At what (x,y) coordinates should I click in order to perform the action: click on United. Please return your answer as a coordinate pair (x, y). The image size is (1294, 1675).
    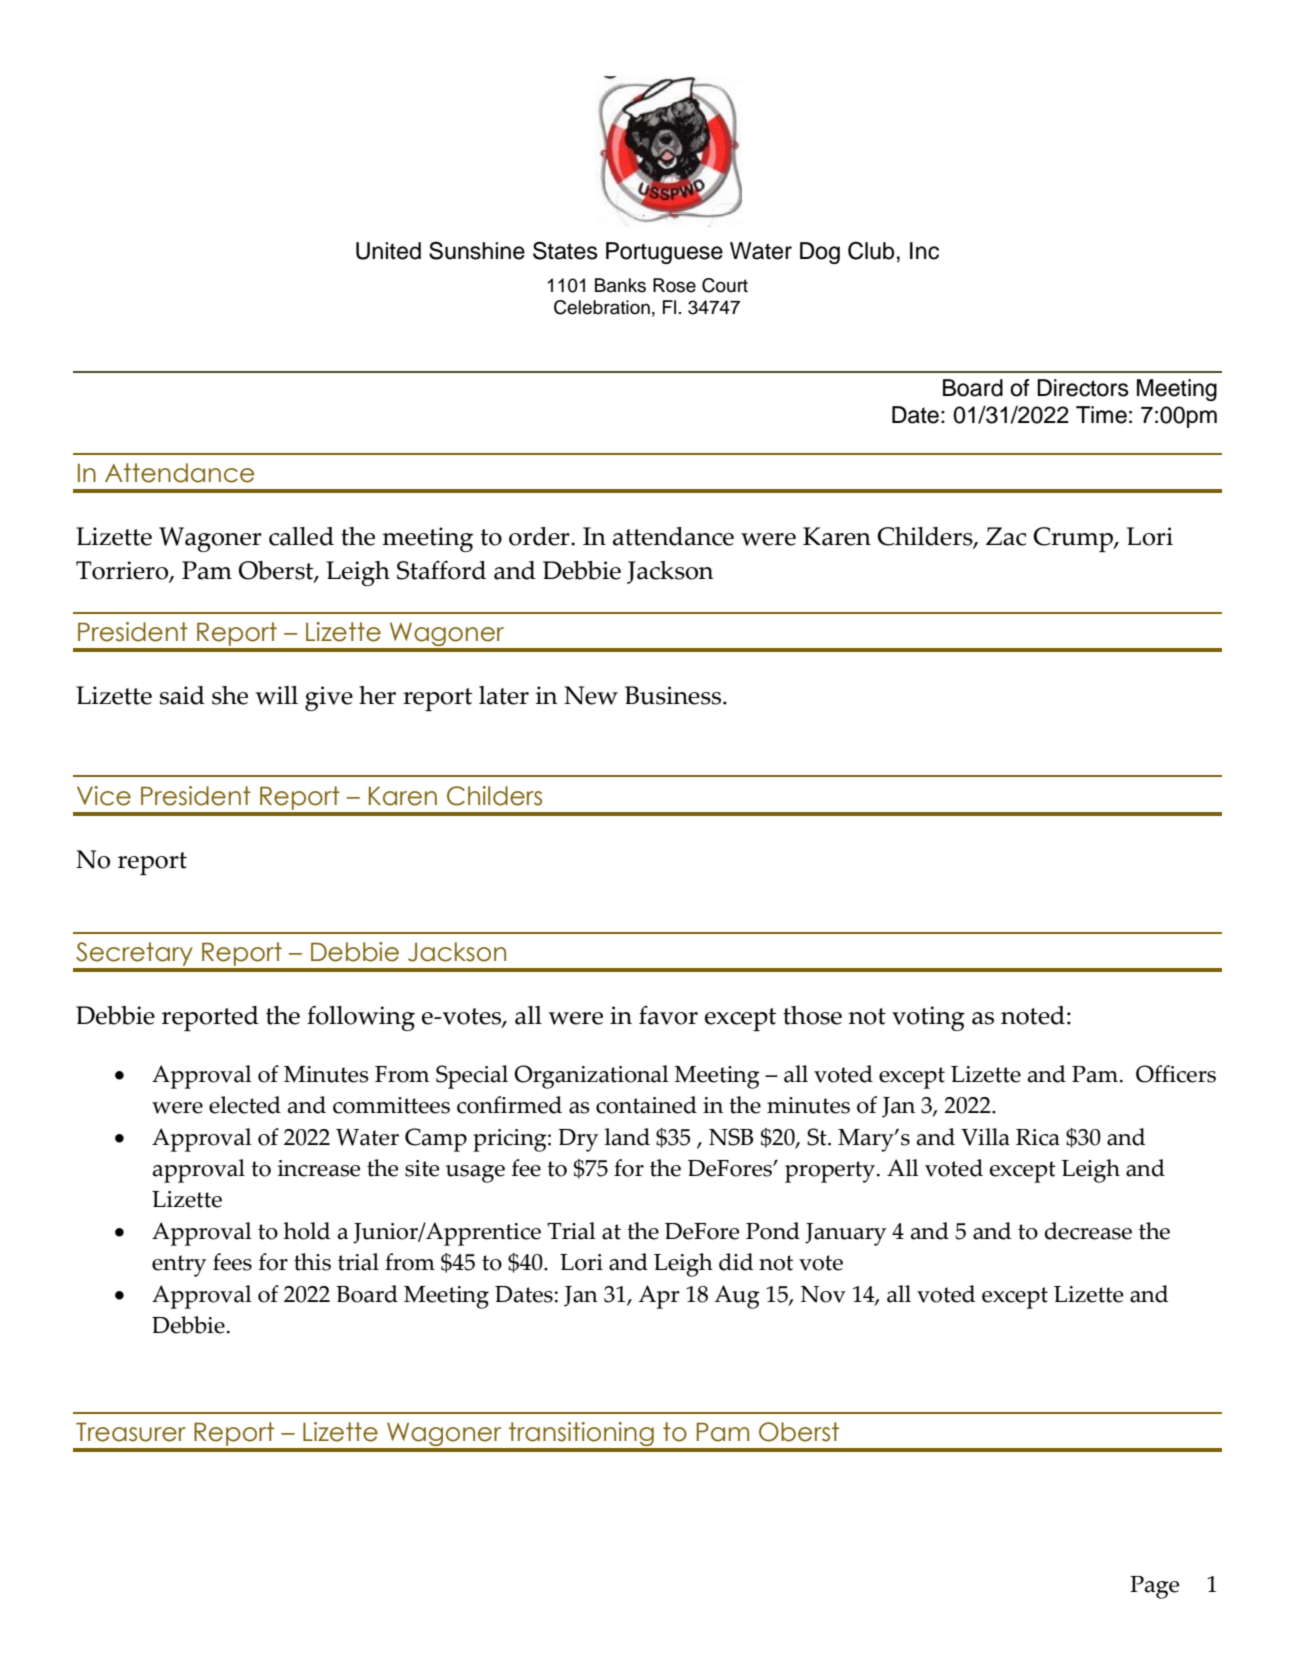
    Looking at the image, I should click on (388, 251).
